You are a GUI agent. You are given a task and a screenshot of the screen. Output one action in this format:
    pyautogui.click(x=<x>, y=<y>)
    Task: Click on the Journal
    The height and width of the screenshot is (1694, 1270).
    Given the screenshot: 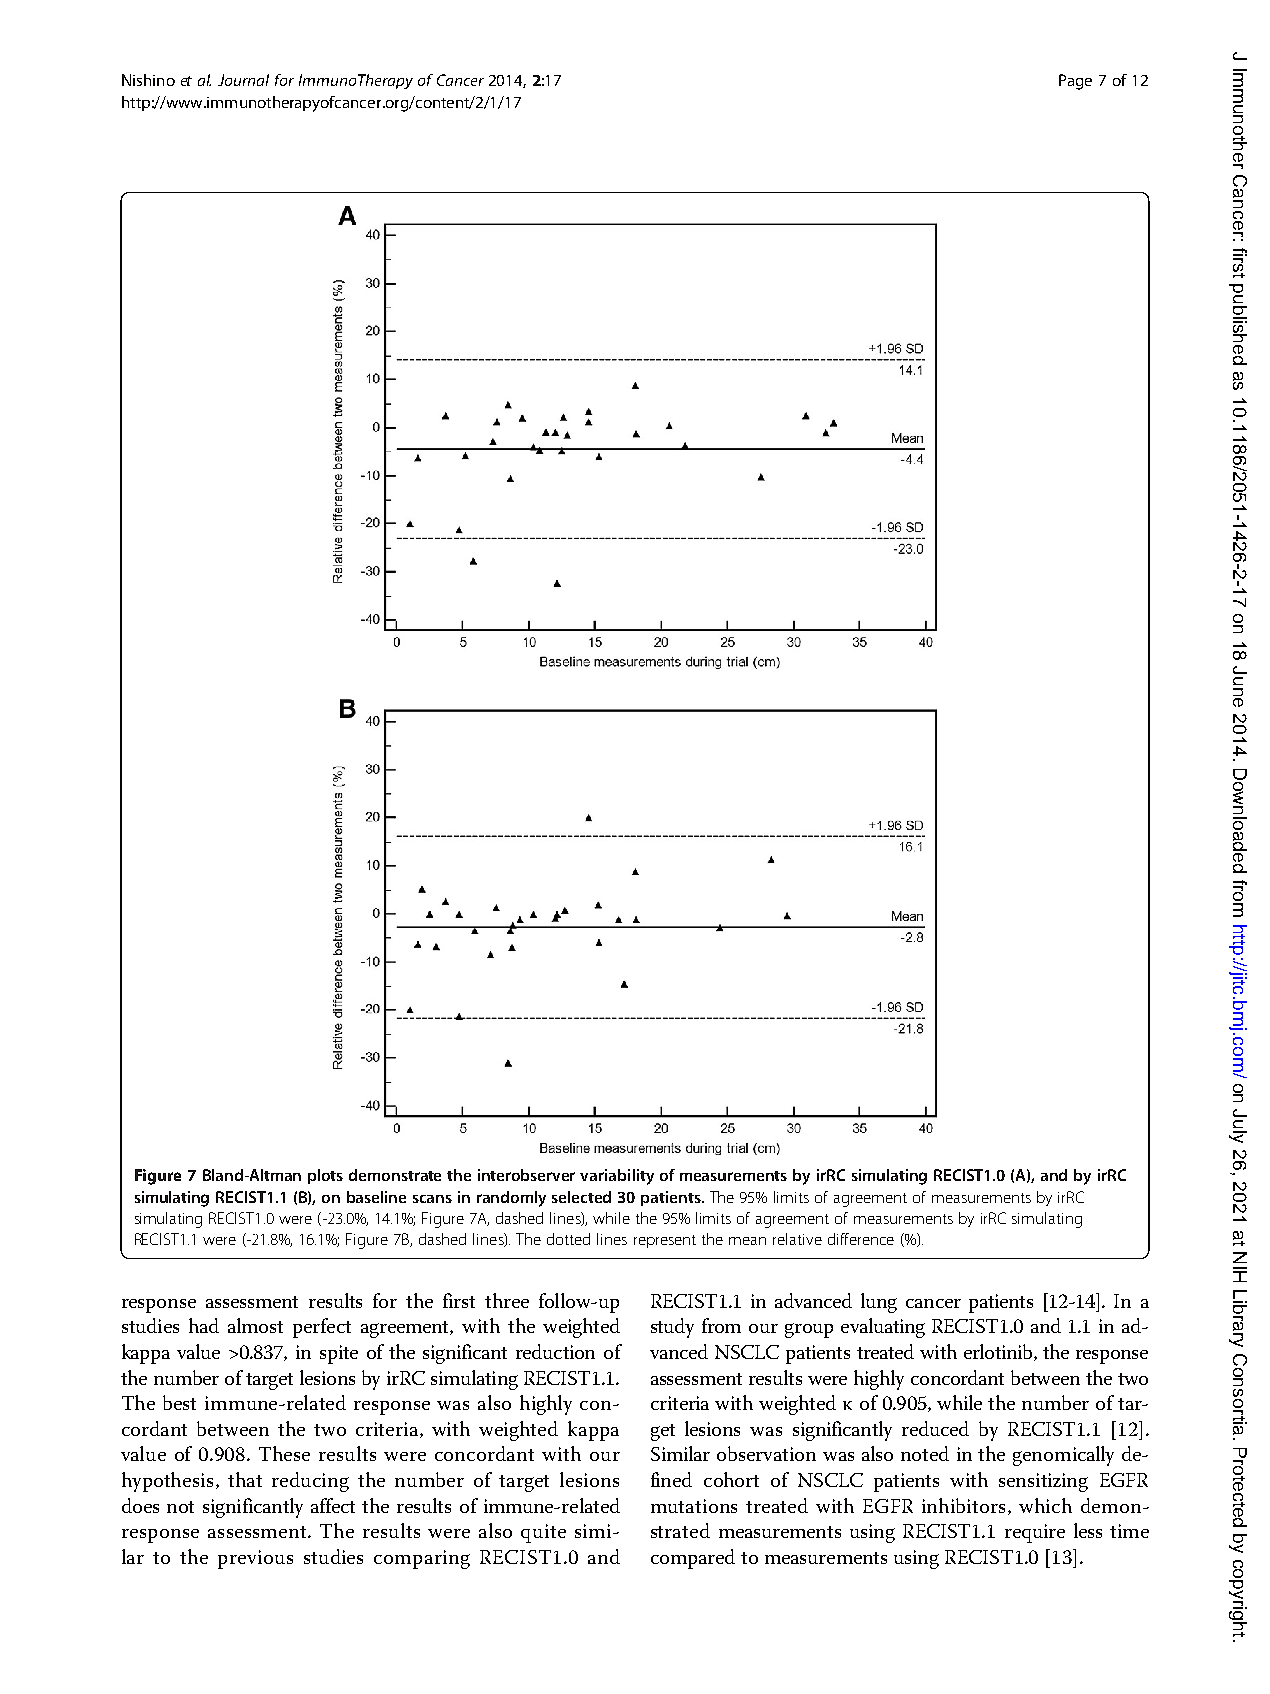 What is the action you would take?
    pyautogui.click(x=243, y=80)
